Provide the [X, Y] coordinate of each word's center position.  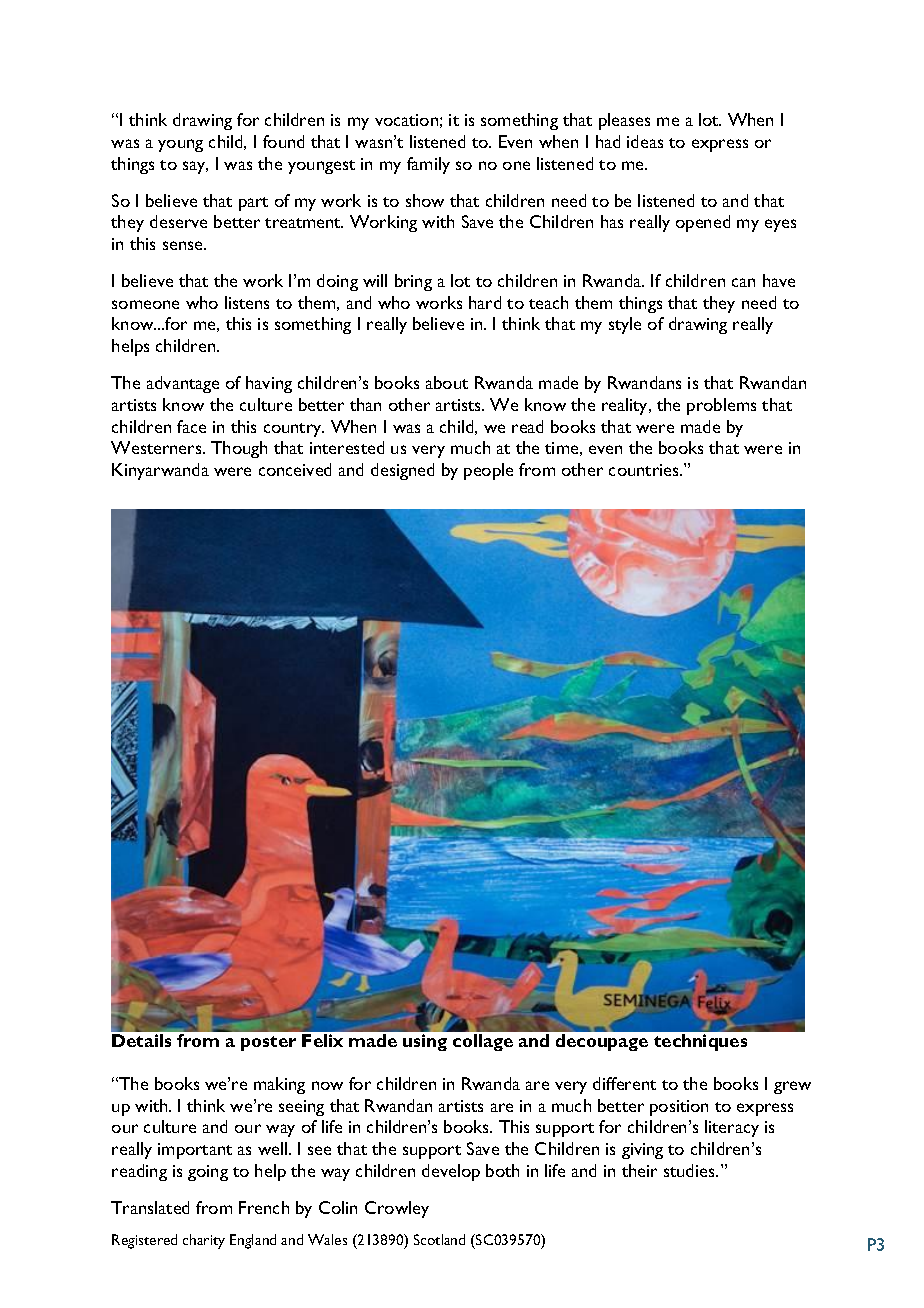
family [428, 165]
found [283, 141]
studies [690, 1170]
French [264, 1207]
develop [451, 1172]
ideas [645, 141]
